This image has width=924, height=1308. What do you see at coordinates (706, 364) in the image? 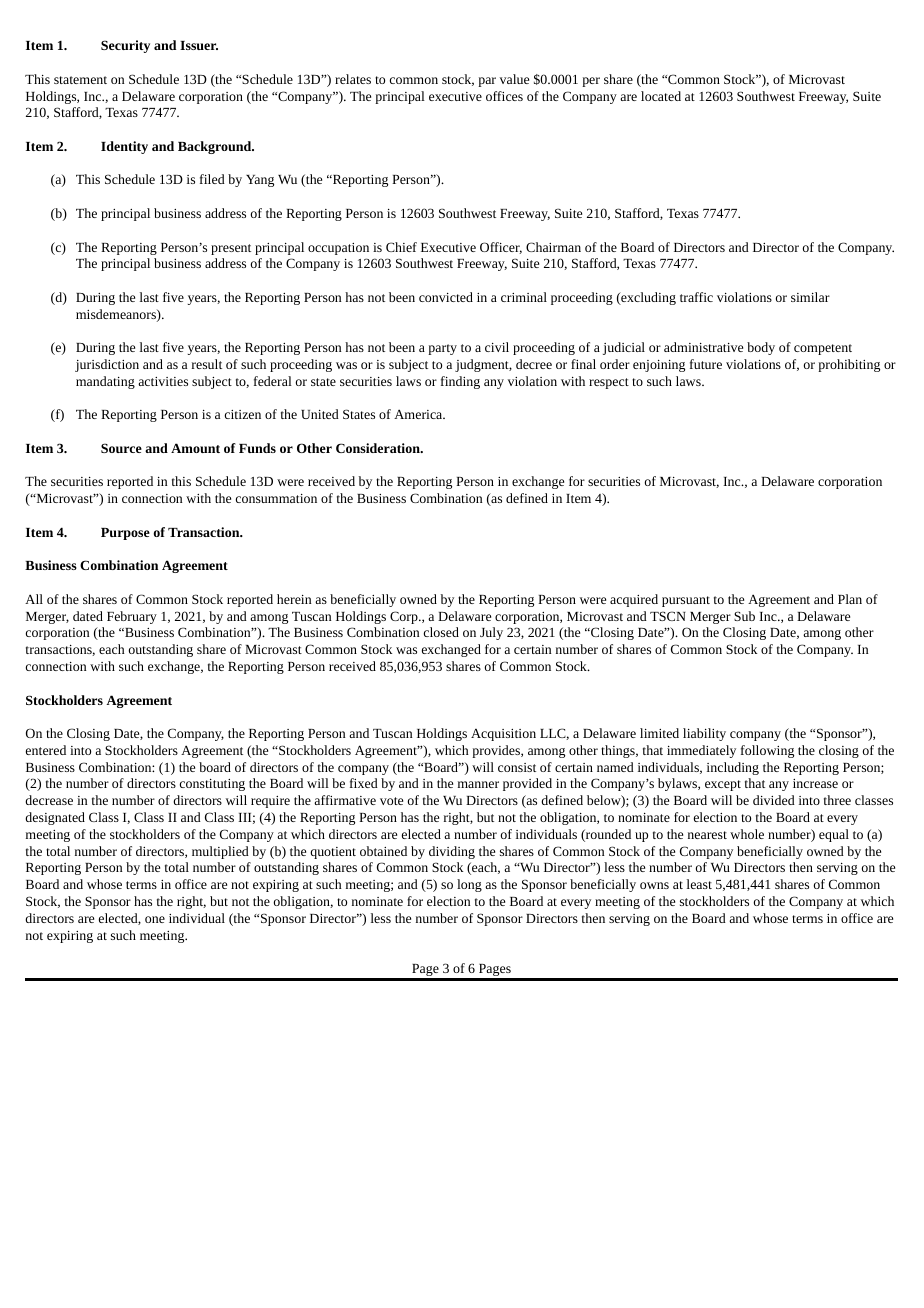
I see `future` at bounding box center [706, 364].
